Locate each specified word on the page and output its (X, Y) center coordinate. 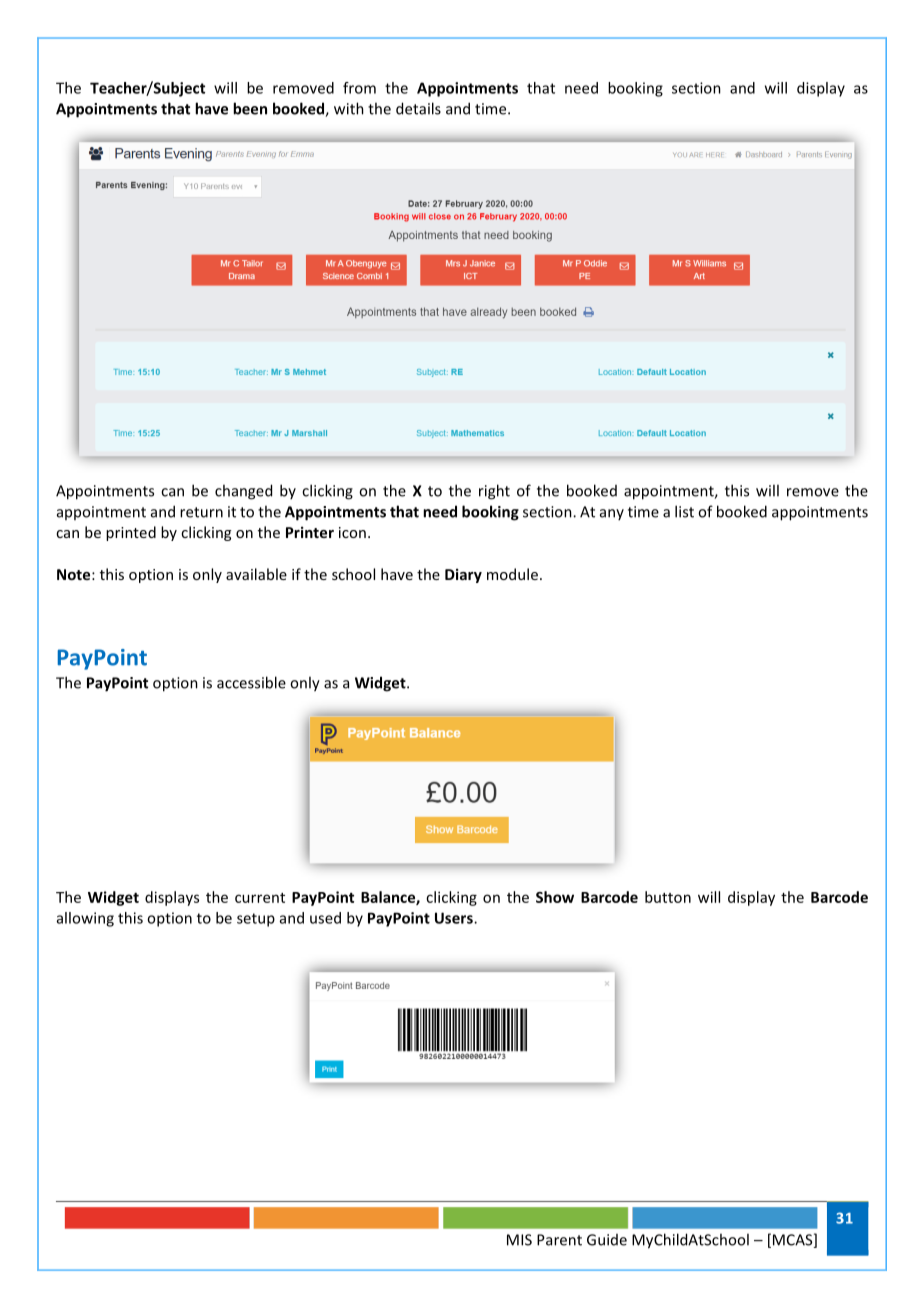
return (201, 512)
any (612, 514)
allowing (85, 919)
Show (555, 897)
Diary (463, 575)
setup (256, 920)
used (325, 918)
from (359, 88)
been (250, 108)
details (418, 108)
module (512, 574)
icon (352, 532)
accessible (251, 682)
